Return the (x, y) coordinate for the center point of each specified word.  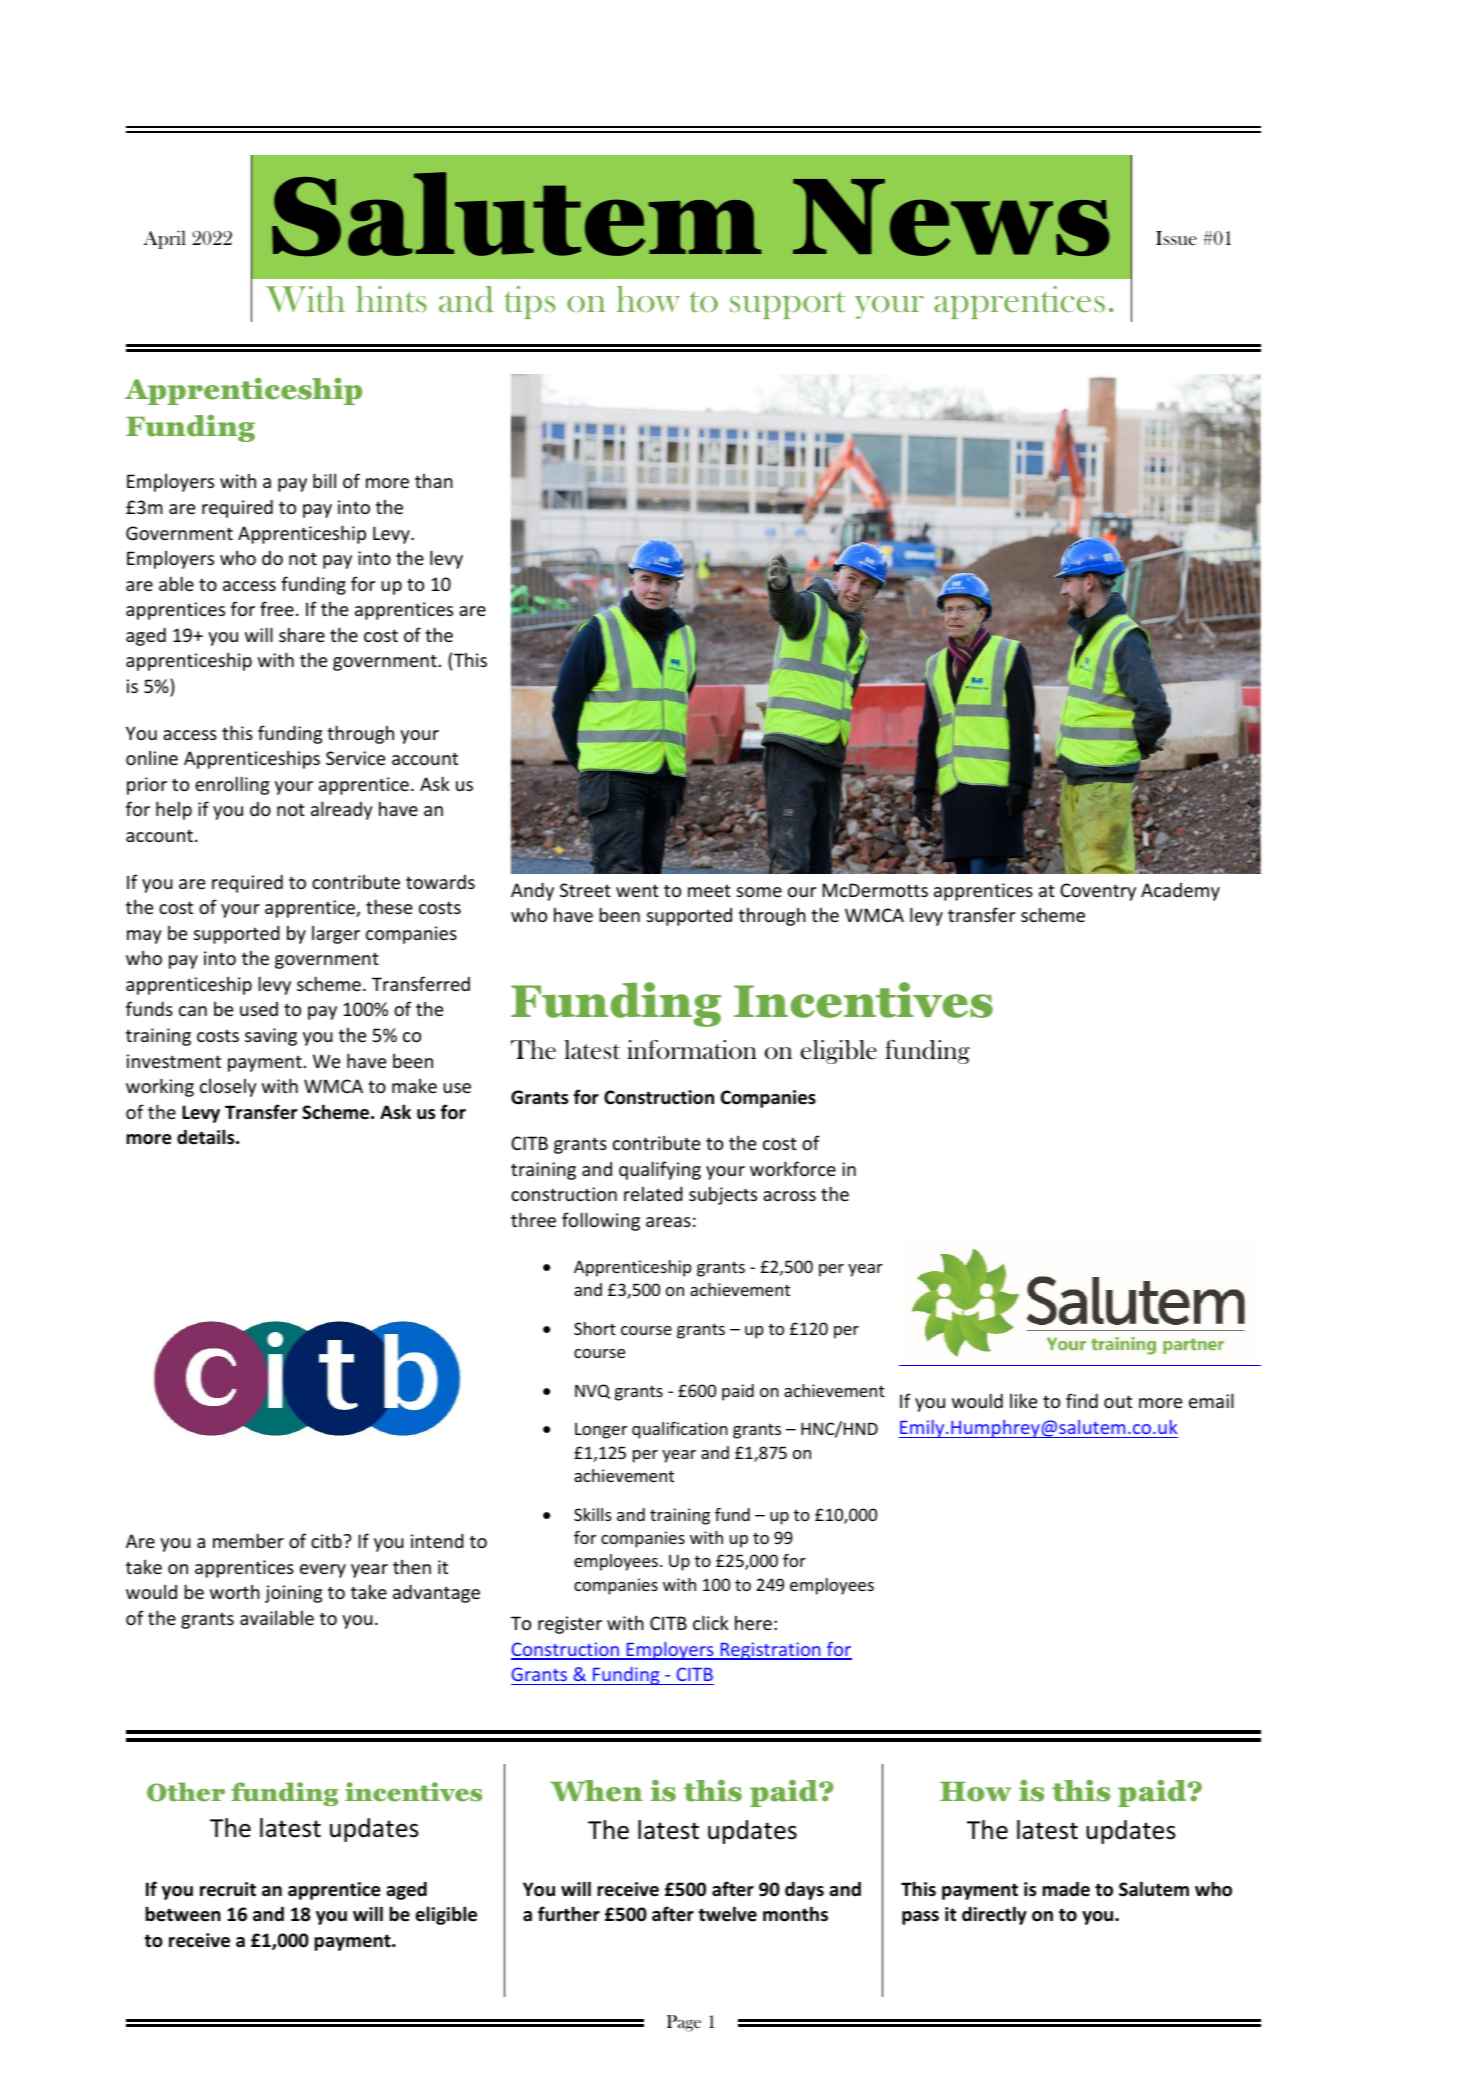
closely (228, 1087)
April (164, 239)
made (1066, 1889)
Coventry (1098, 892)
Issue (1176, 238)
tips (529, 302)
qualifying (660, 1170)
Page (684, 2023)
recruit (228, 1889)
